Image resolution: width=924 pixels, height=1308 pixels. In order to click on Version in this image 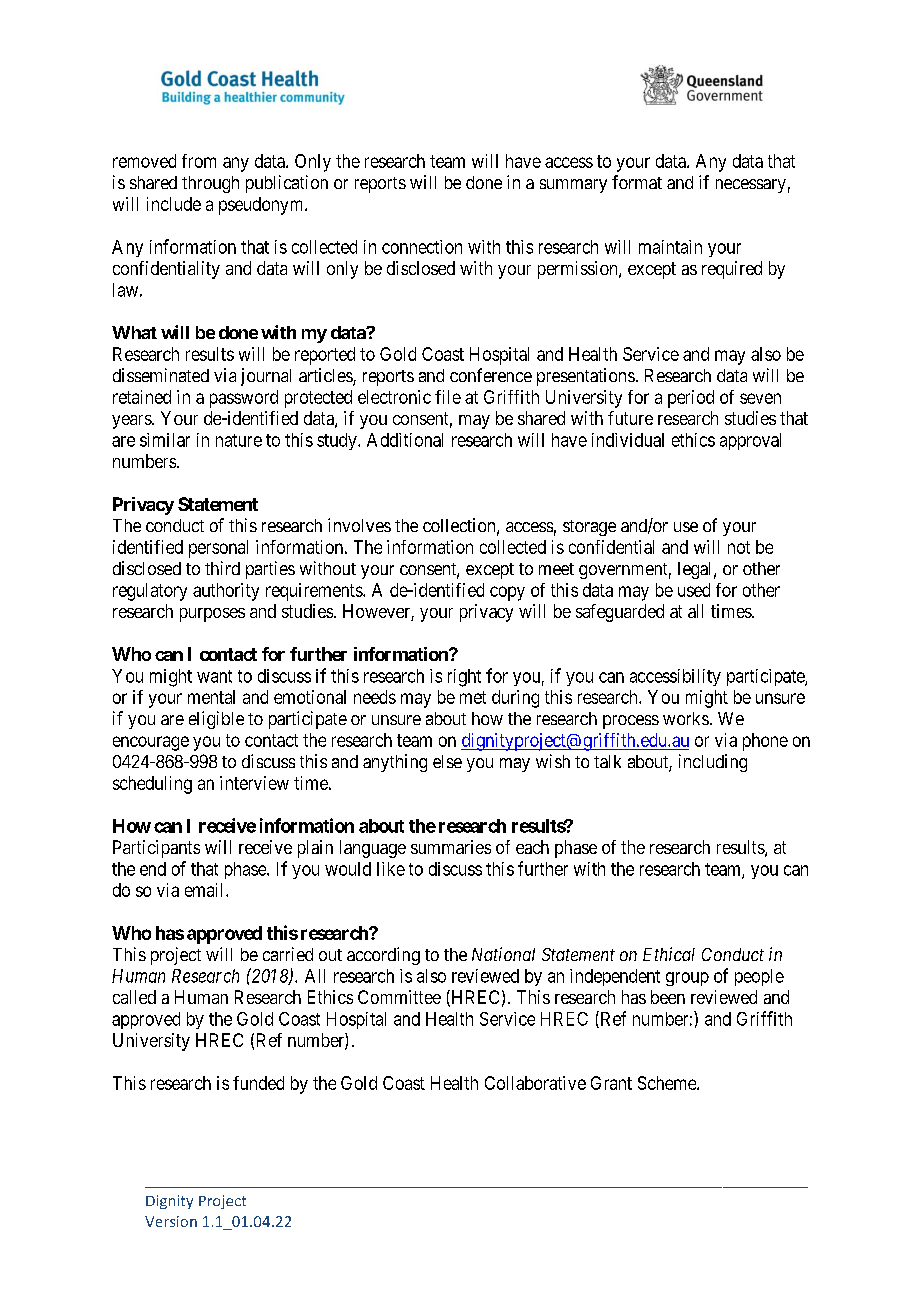, I will do `click(171, 1221)`.
